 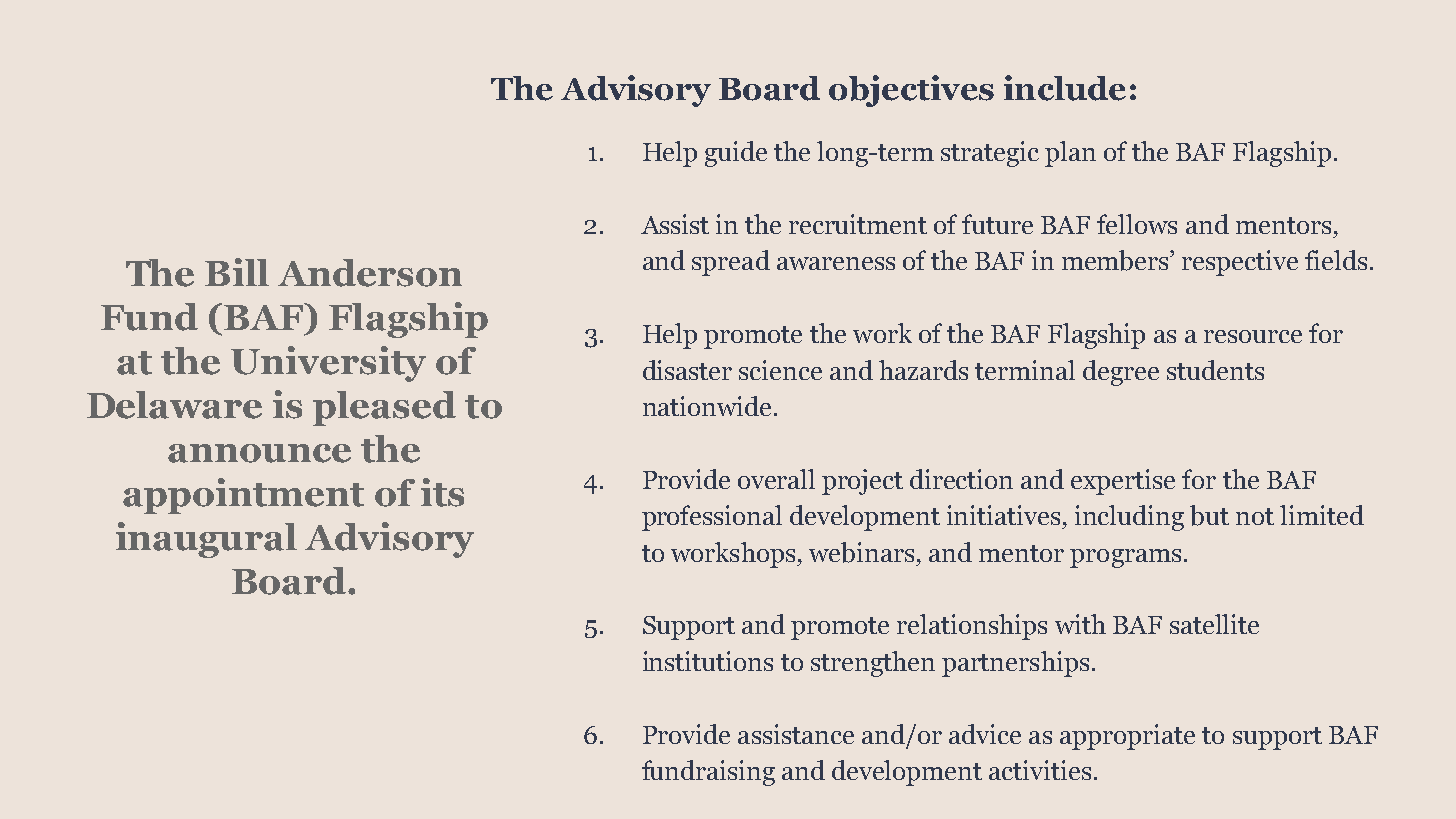 I want to click on include, so click(x=1065, y=88).
